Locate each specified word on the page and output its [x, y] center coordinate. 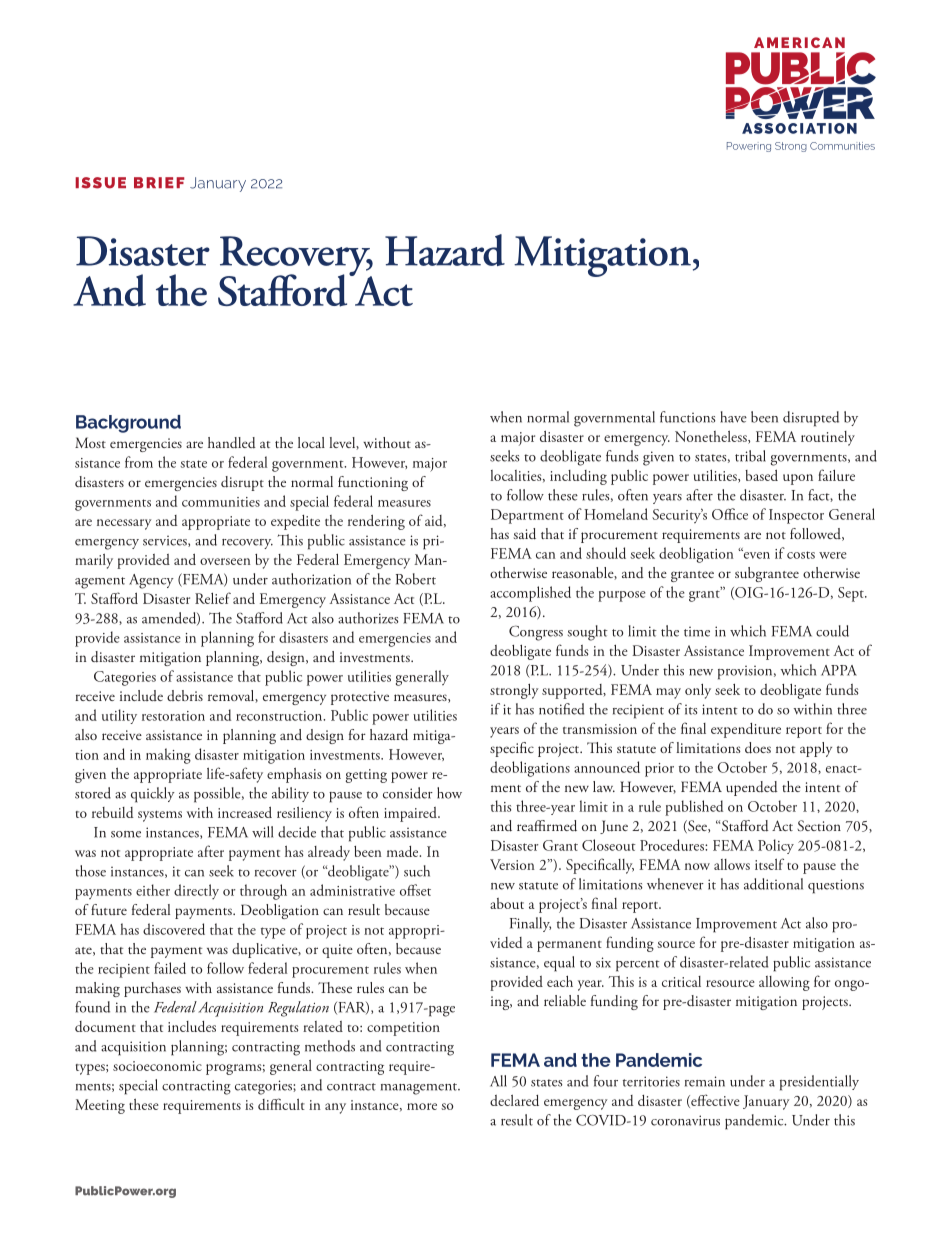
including [578, 477]
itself [769, 864]
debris [185, 695]
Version [512, 864]
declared [514, 1100]
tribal [750, 456]
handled [232, 443]
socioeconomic [157, 1066]
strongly [514, 691]
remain [705, 1081]
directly [196, 891]
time [697, 631]
